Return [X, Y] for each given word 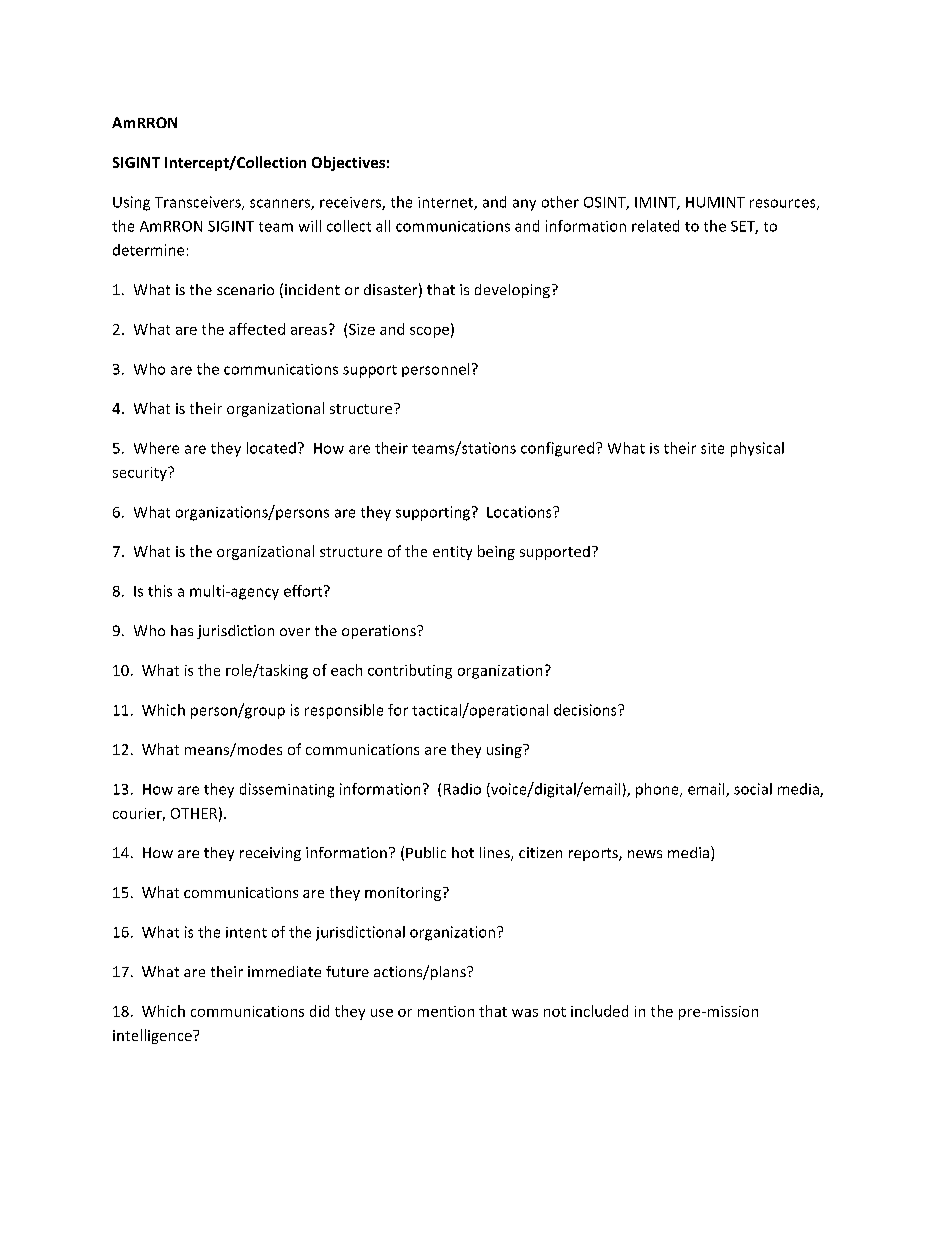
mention [446, 1011]
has [182, 630]
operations [380, 632]
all [383, 226]
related [655, 226]
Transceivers [199, 203]
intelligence [153, 1036]
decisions [586, 710]
